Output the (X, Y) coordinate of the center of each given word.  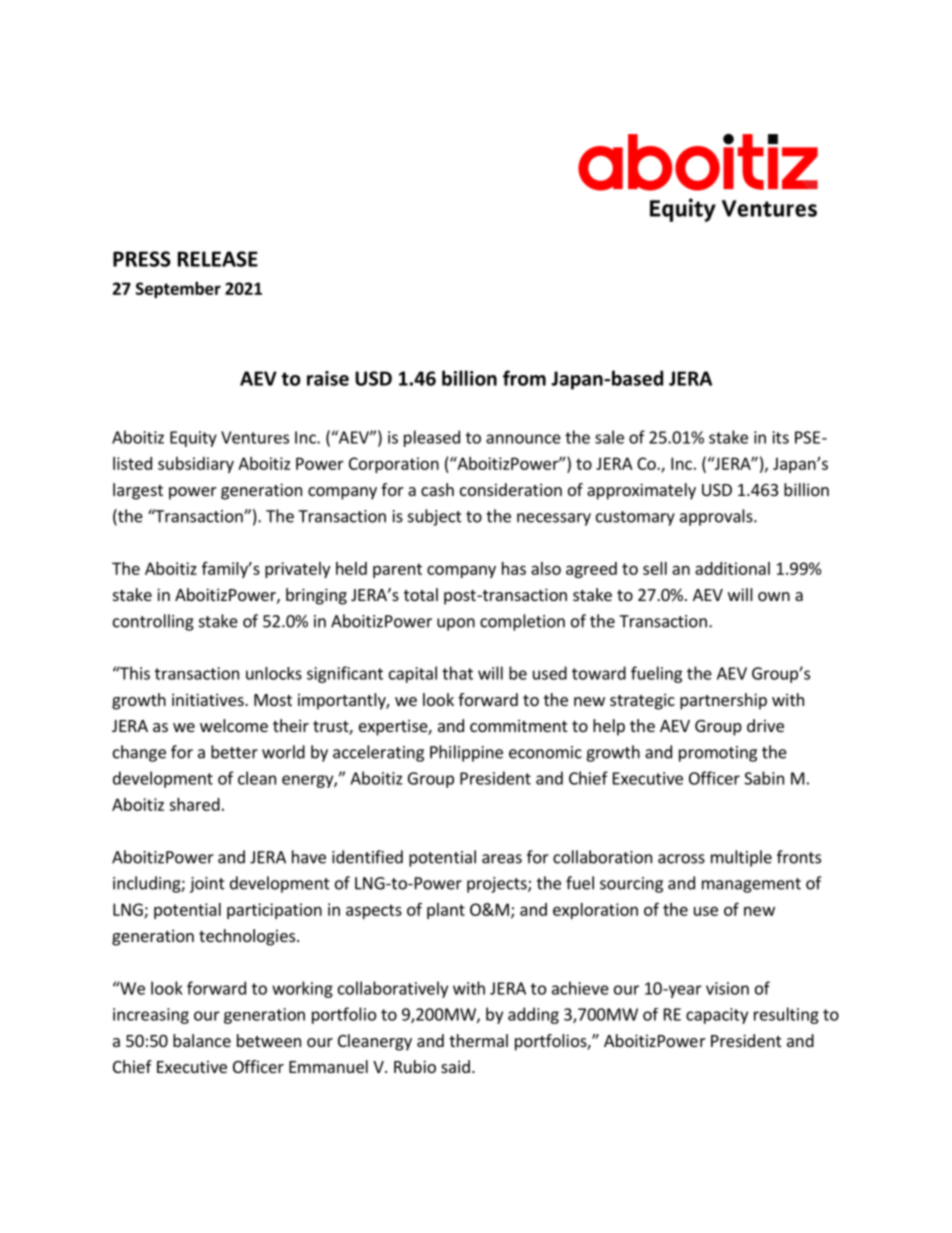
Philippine (466, 753)
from (524, 378)
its (781, 437)
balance (202, 1040)
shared (194, 804)
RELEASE (218, 259)
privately (297, 570)
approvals (717, 517)
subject (435, 517)
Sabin (764, 778)
